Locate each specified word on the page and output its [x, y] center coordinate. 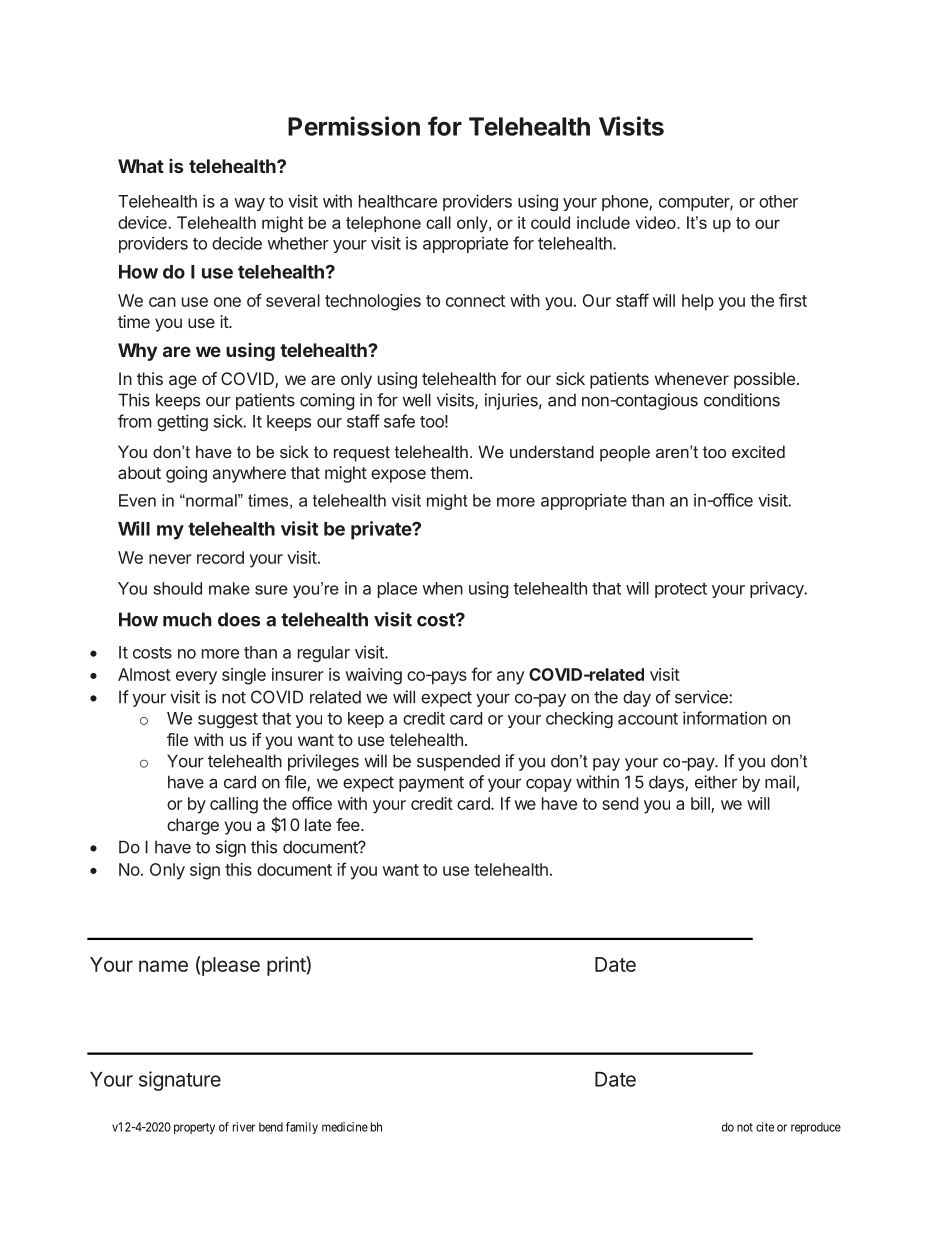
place [397, 590]
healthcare [398, 201]
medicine [345, 1127]
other [778, 201]
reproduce [816, 1128]
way [249, 204]
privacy [778, 589]
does [239, 619]
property [194, 1128]
